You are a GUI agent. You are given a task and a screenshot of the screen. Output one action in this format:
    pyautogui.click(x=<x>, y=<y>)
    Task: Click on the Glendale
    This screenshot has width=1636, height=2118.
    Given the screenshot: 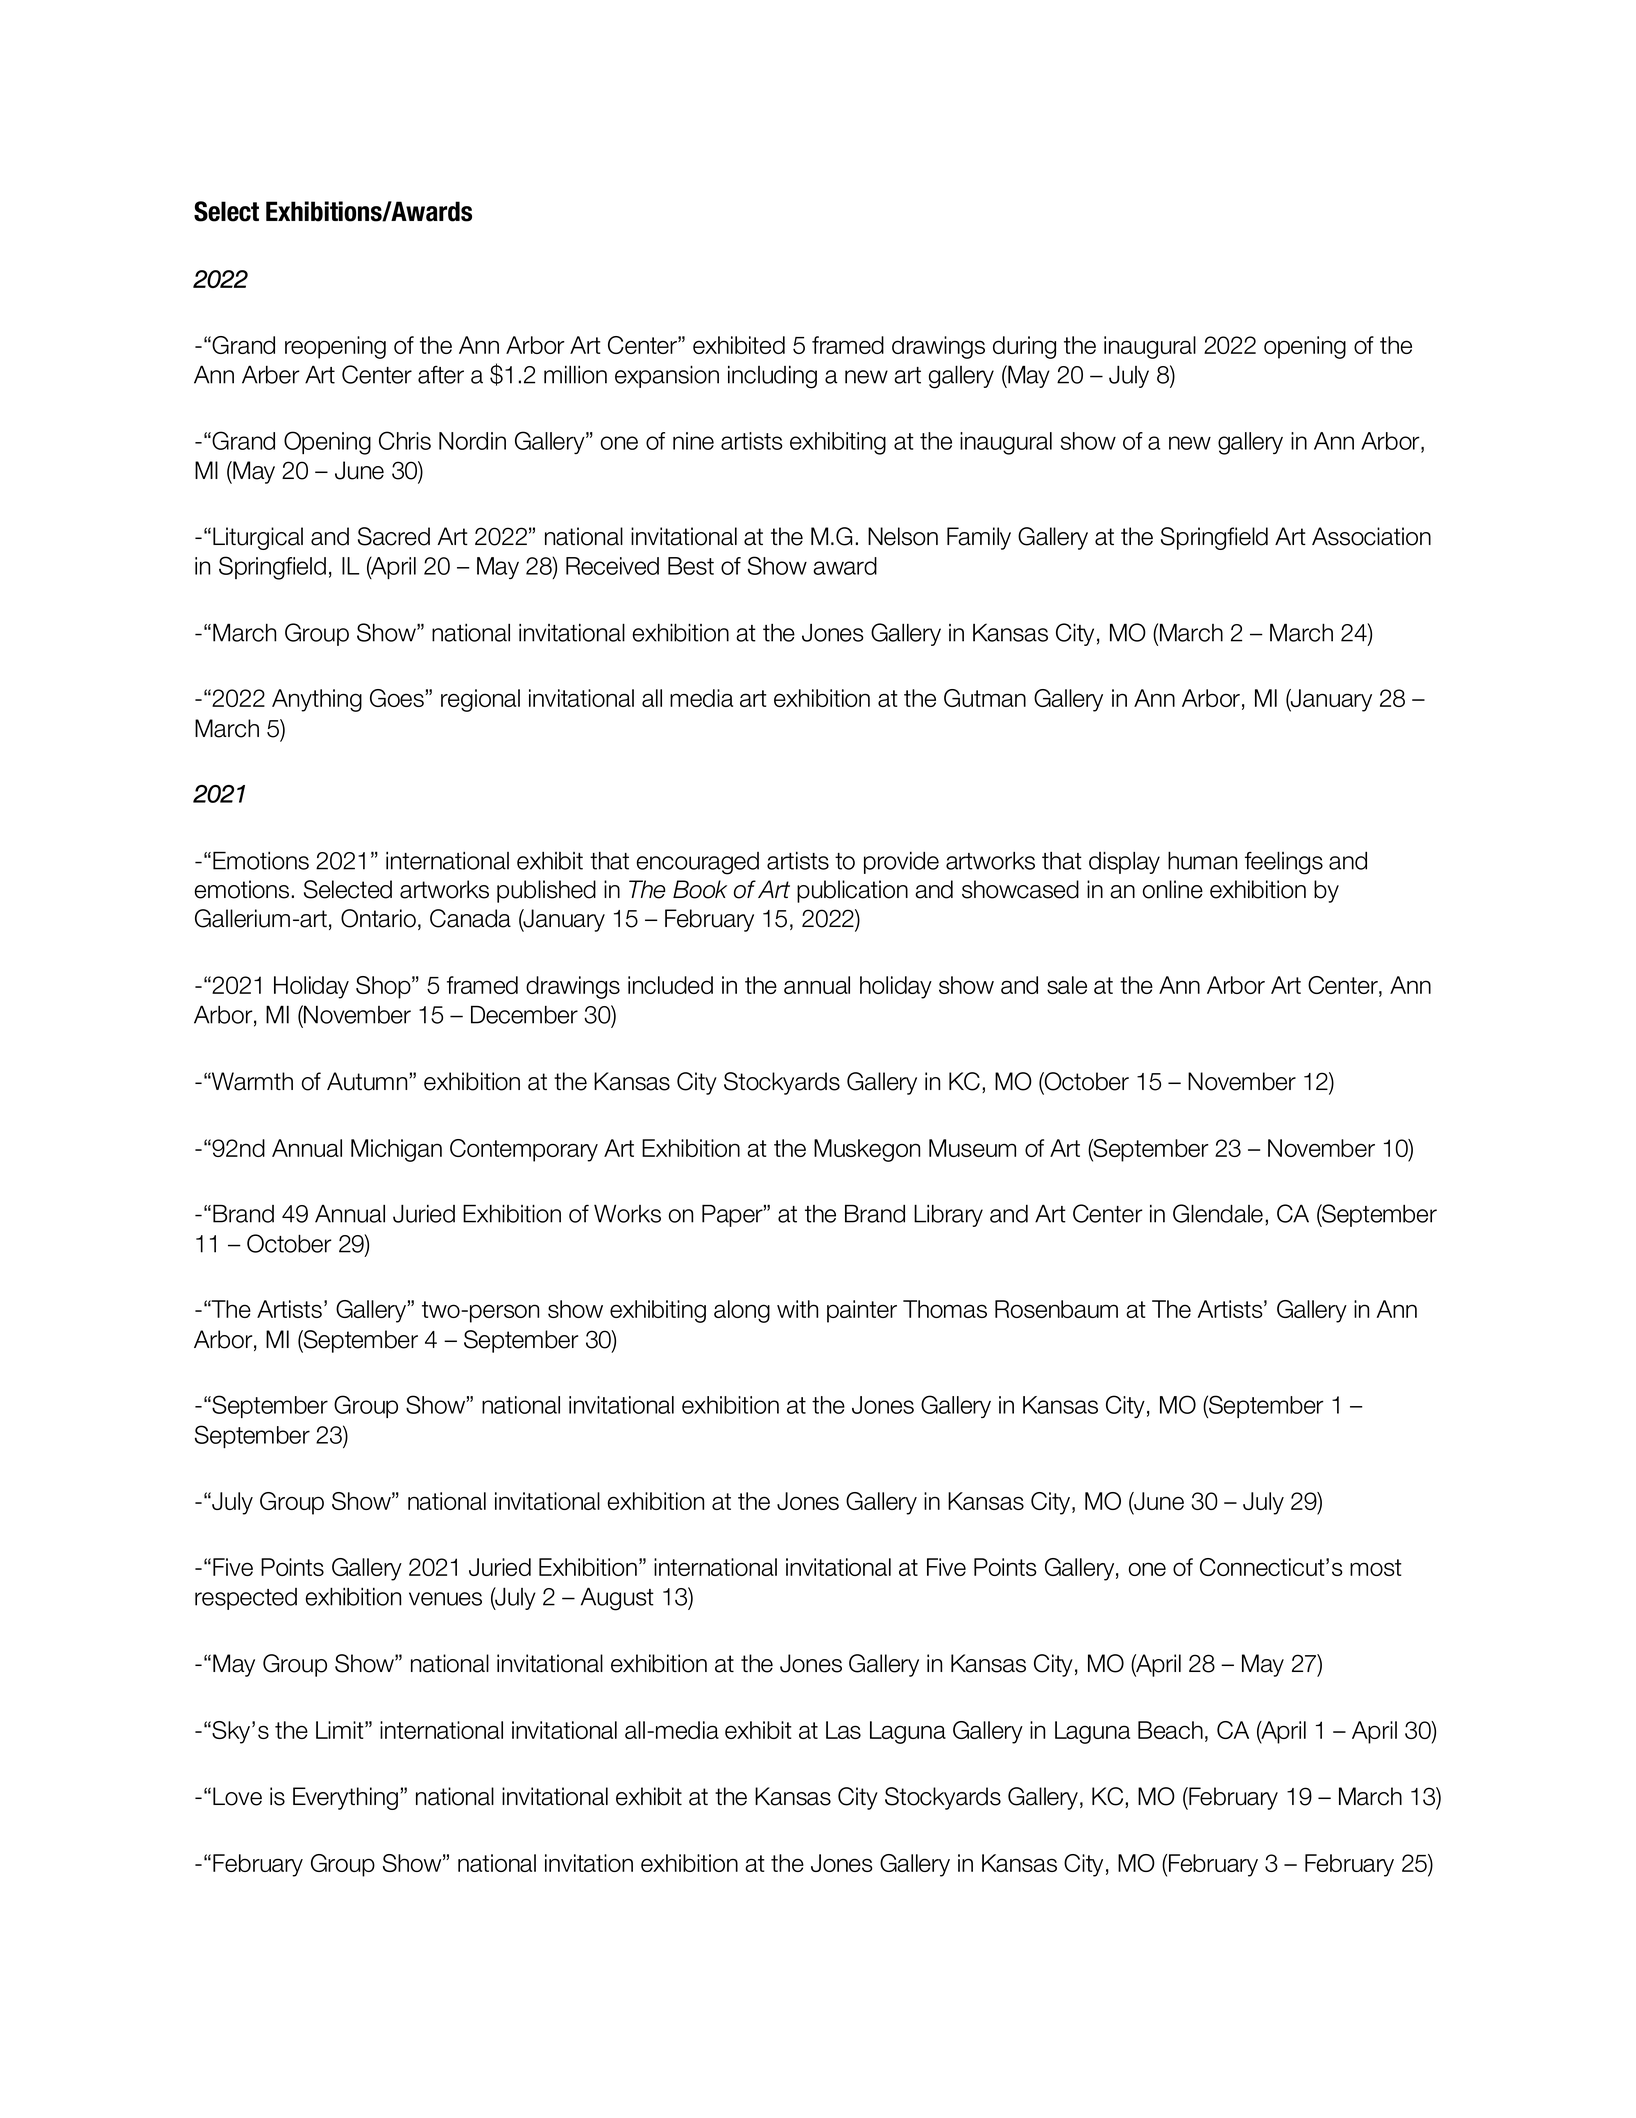 What is the action you would take?
    pyautogui.click(x=1218, y=1213)
